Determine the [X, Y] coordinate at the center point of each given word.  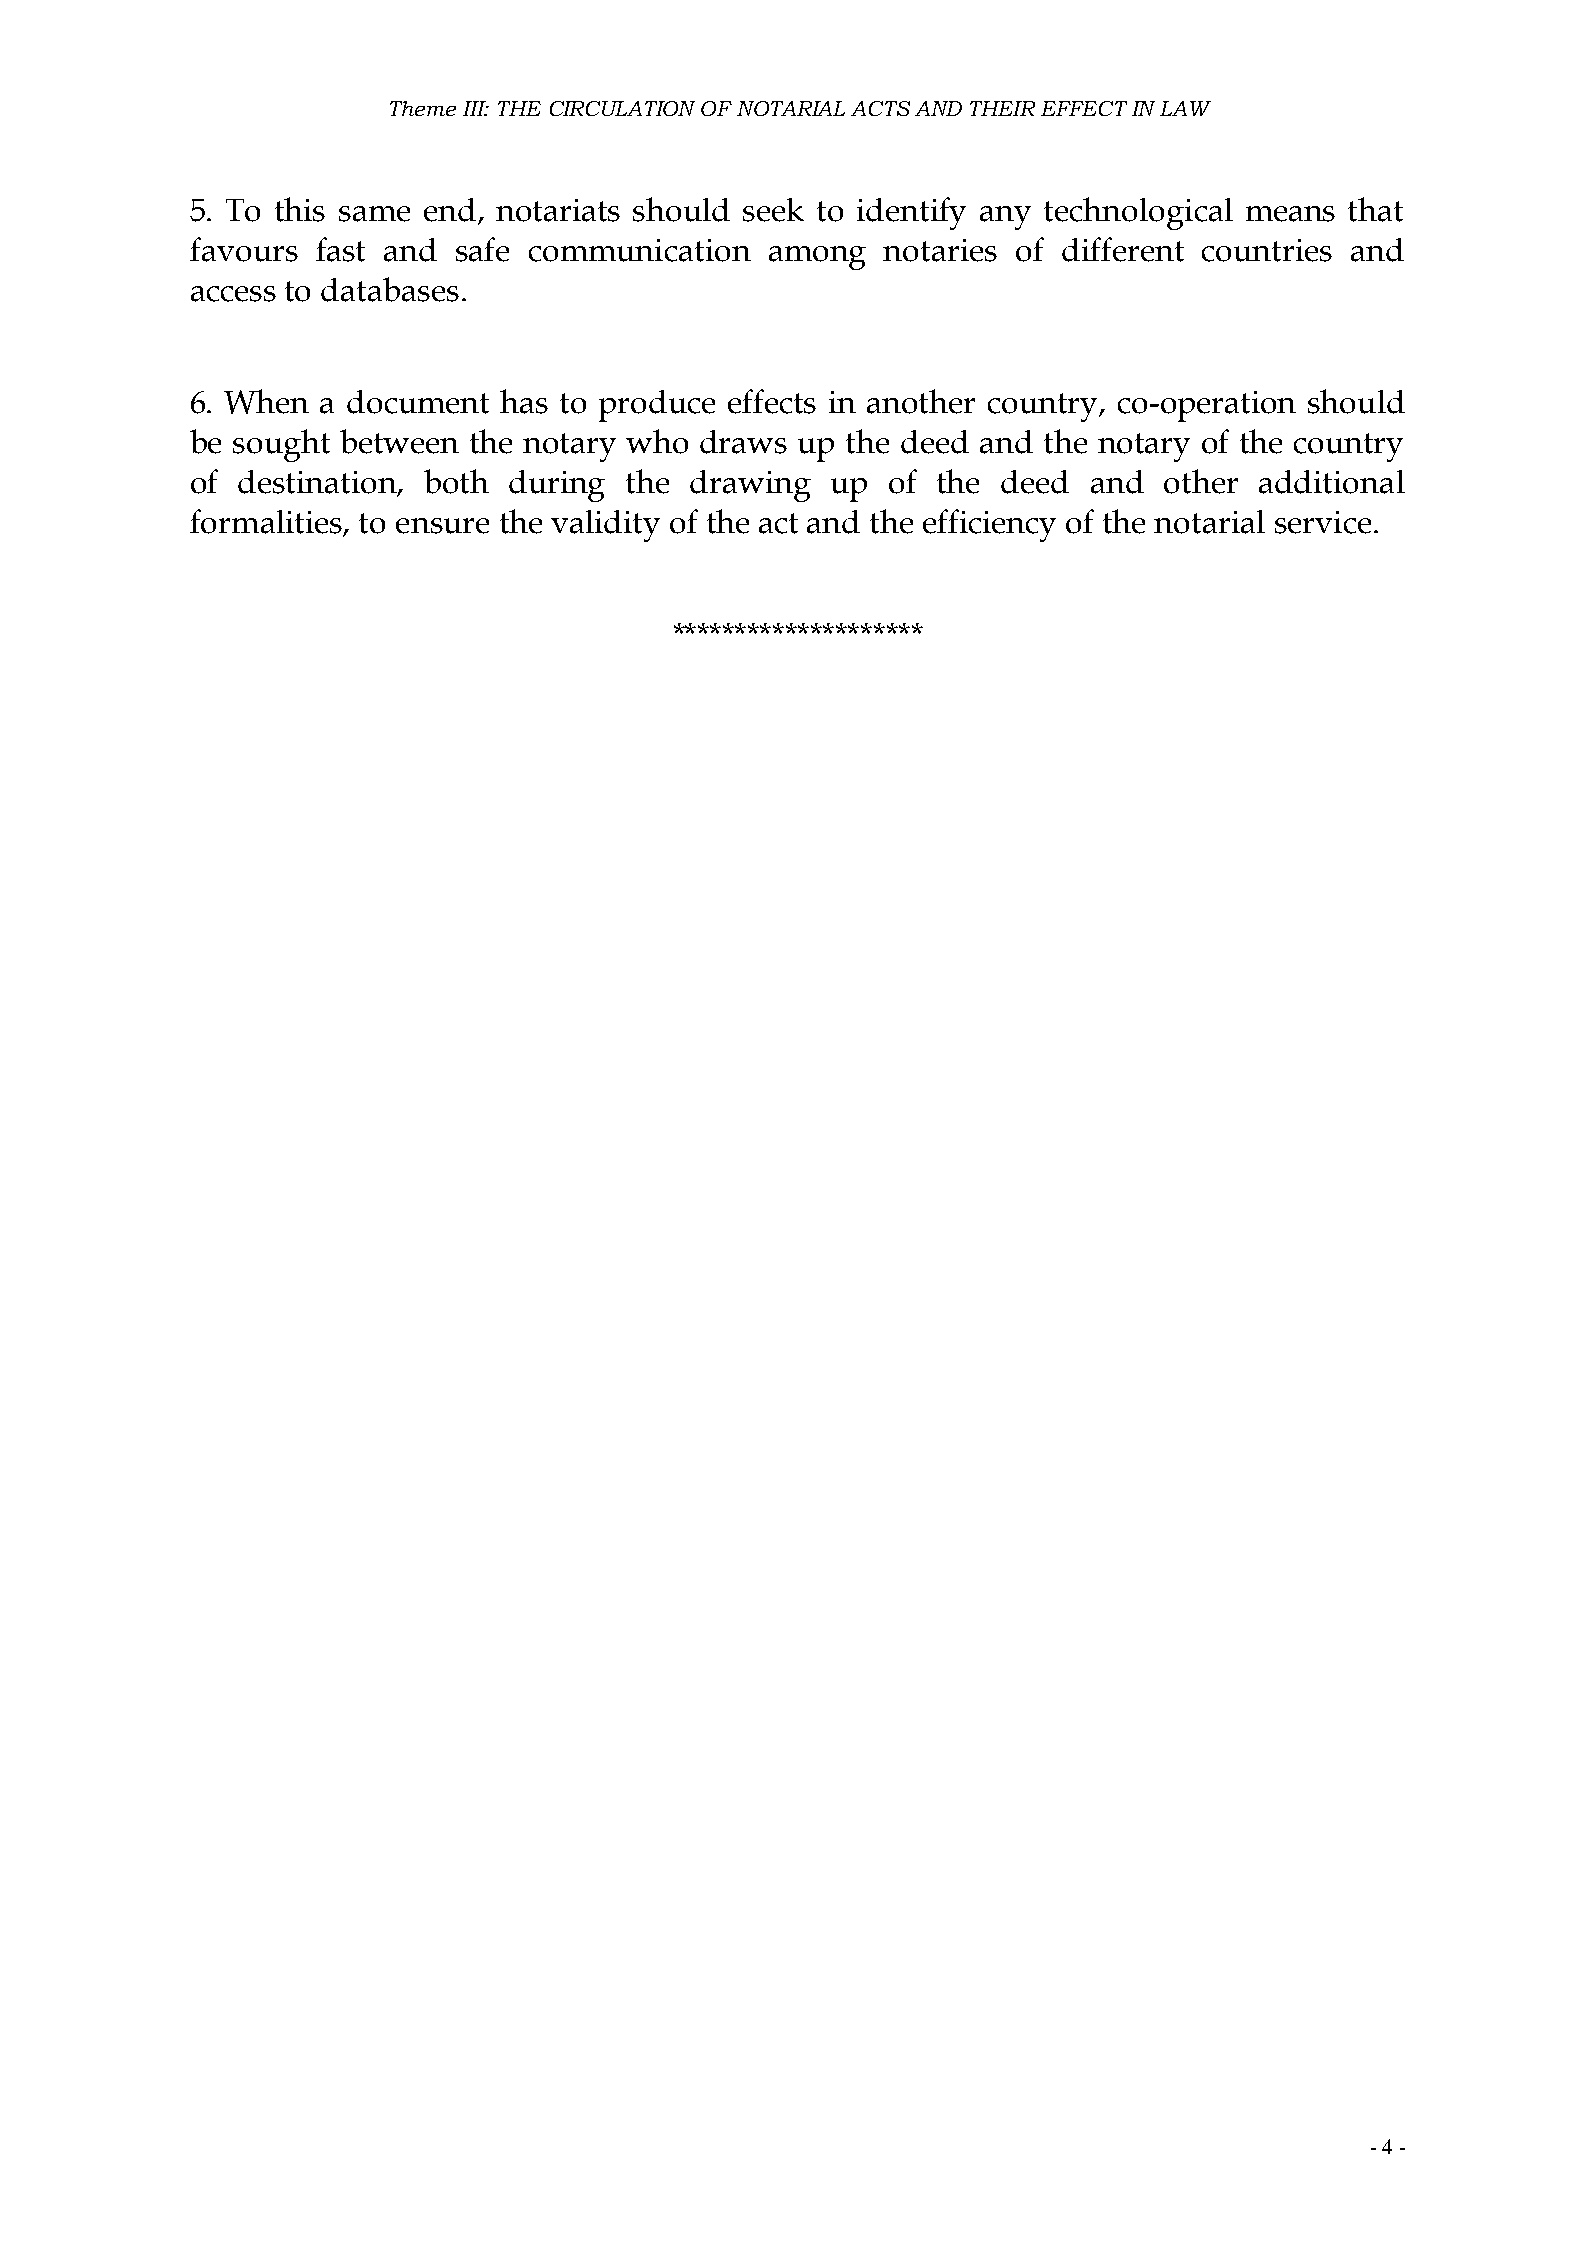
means [1290, 214]
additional [1332, 482]
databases [390, 289]
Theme [423, 108]
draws [743, 442]
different [1123, 249]
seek [773, 210]
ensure [442, 526]
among [817, 258]
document [418, 402]
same [374, 214]
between [399, 441]
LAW [1185, 108]
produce [657, 406]
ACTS [880, 108]
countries [1267, 250]
